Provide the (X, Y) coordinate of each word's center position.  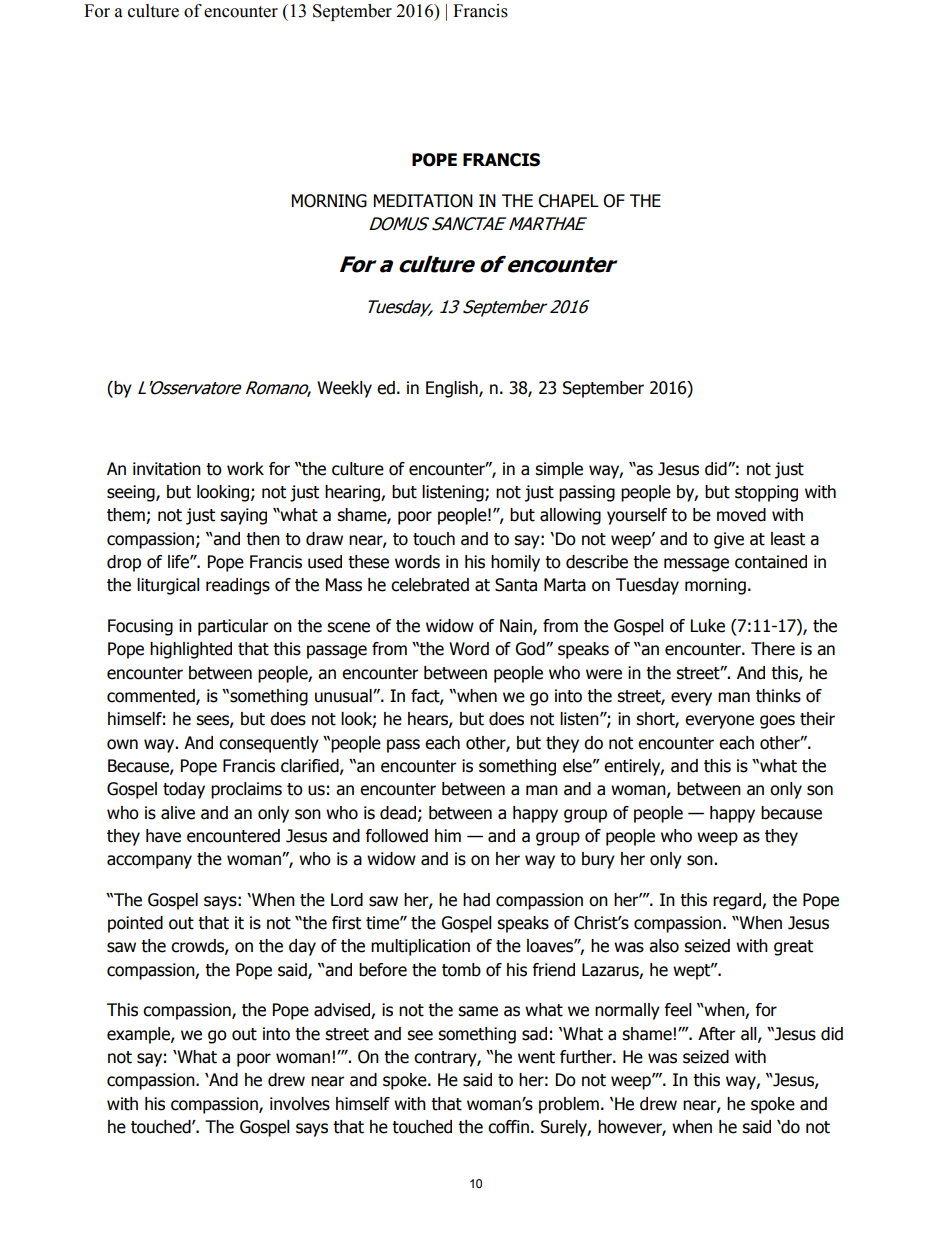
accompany (149, 862)
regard (738, 901)
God (531, 649)
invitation (167, 469)
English (453, 389)
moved (741, 515)
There (773, 649)
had (476, 900)
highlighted (191, 650)
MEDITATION (423, 201)
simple (559, 470)
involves (300, 1104)
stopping (766, 493)
